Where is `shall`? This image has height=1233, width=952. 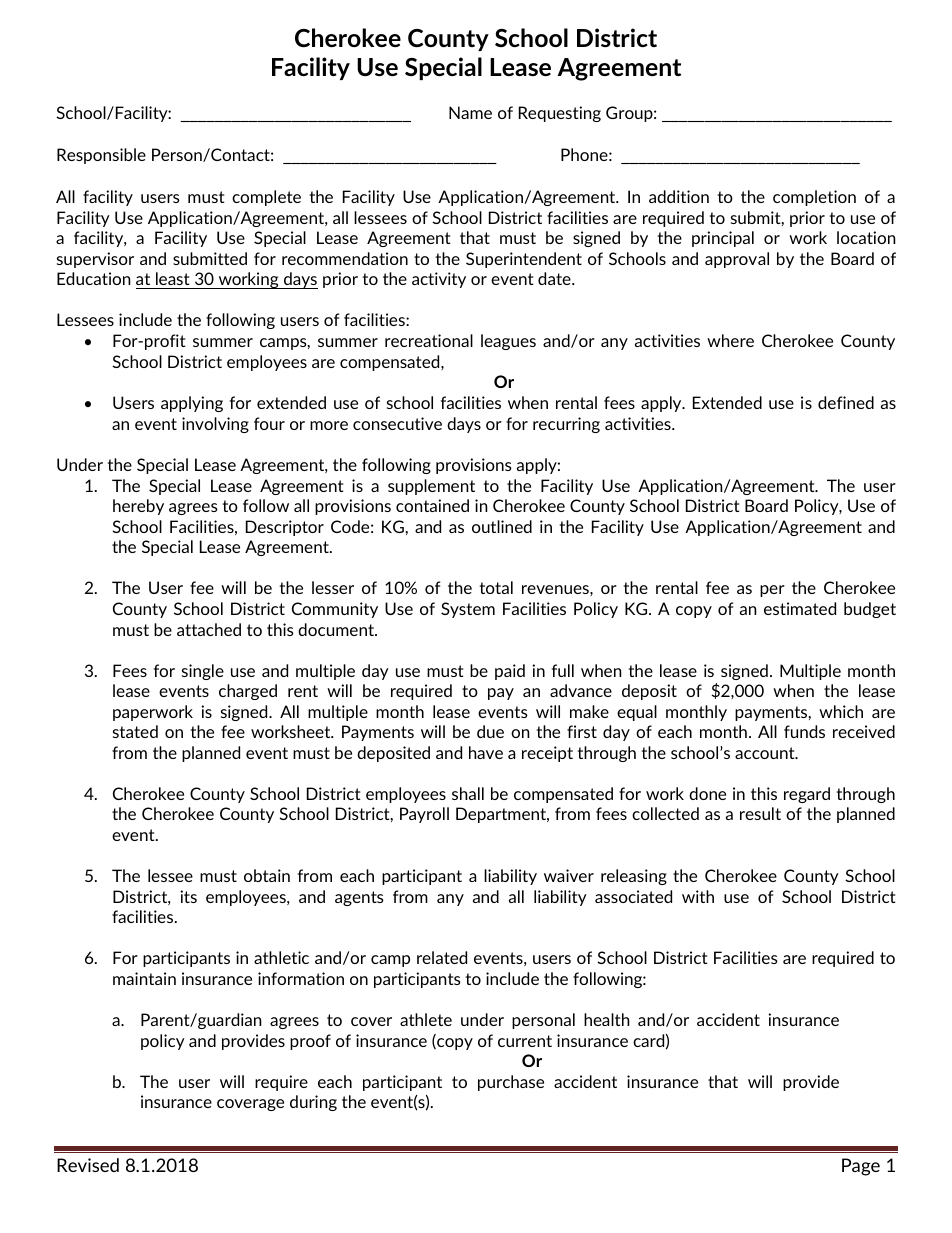 shall is located at coordinates (468, 793).
